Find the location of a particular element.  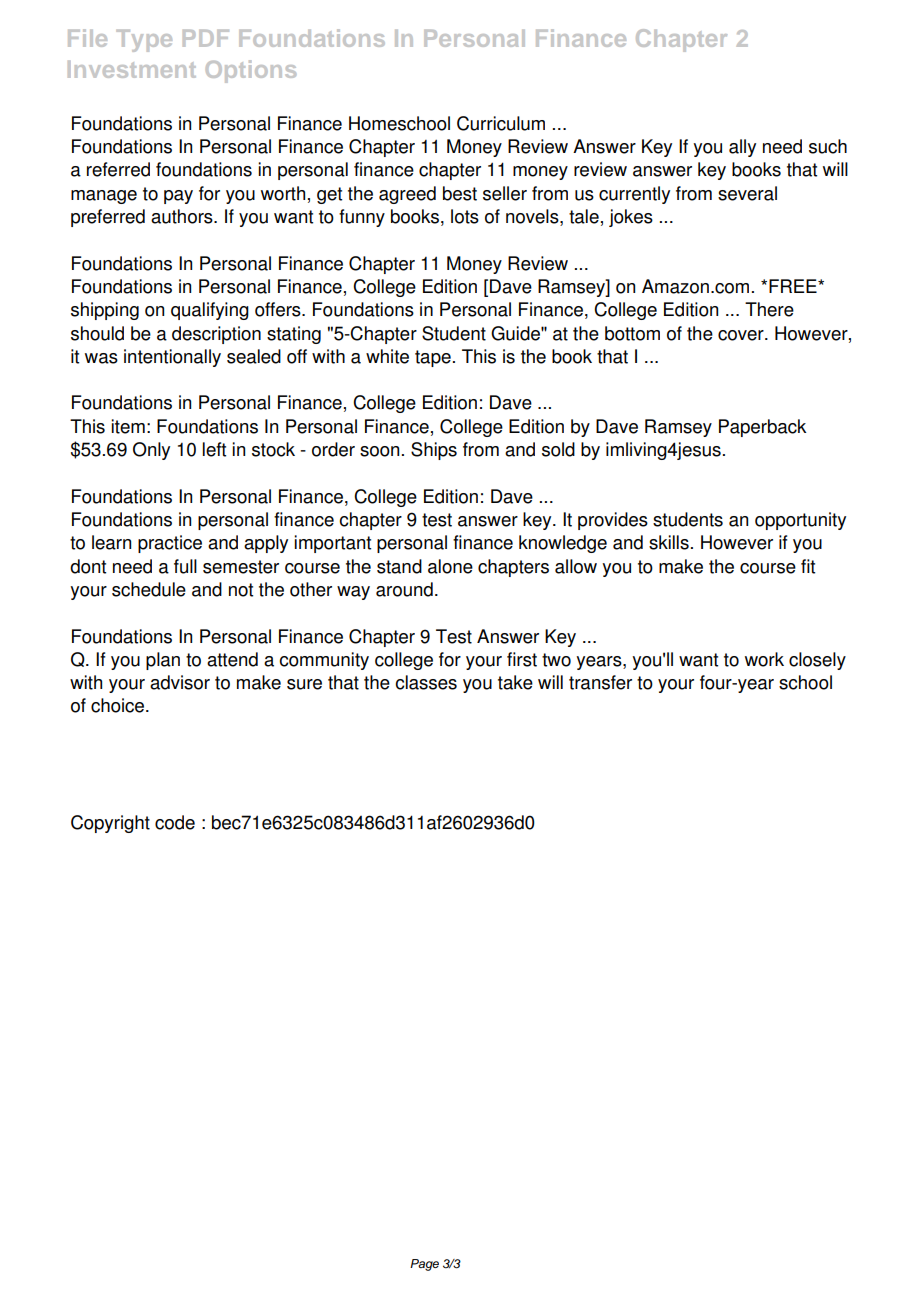

plan is located at coordinates (163, 661).
